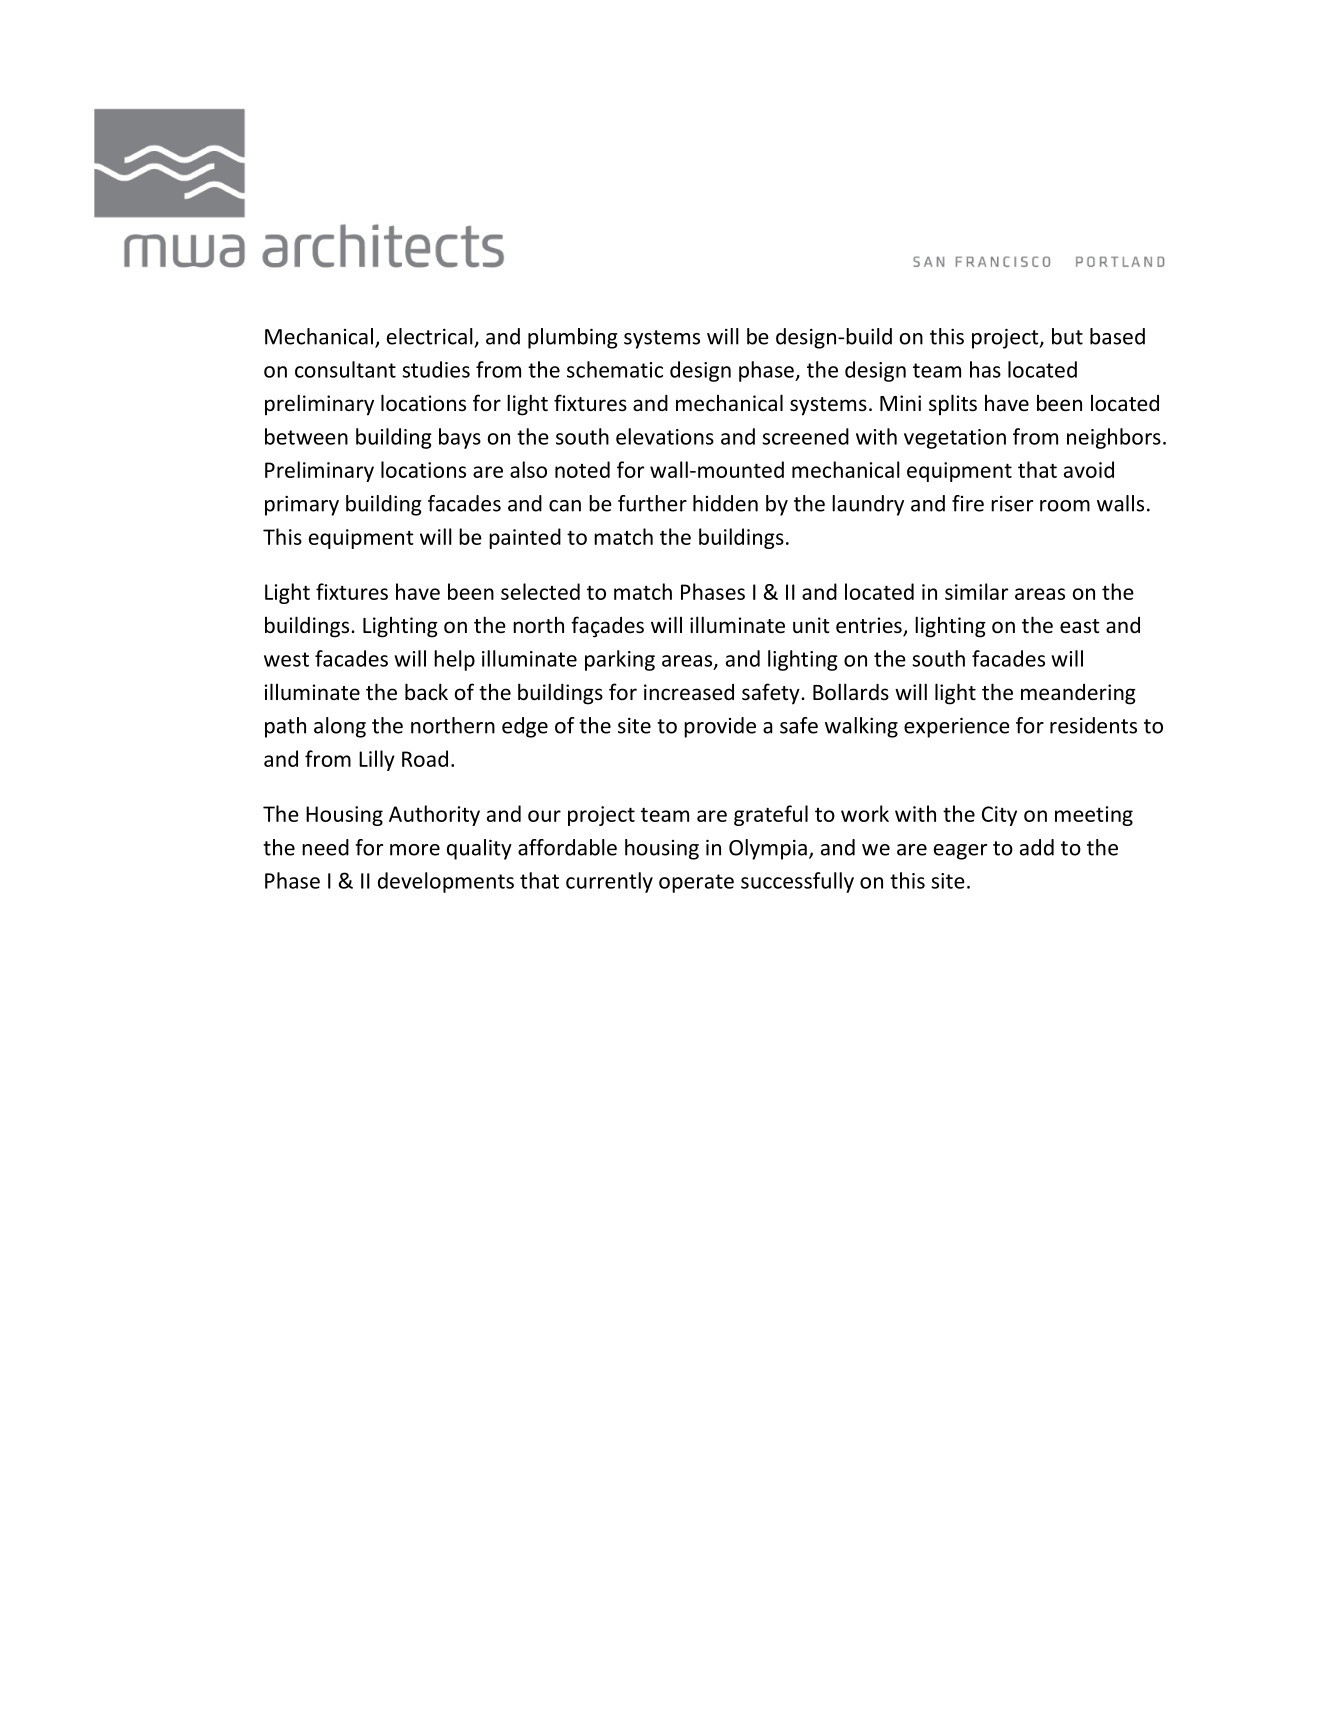 This screenshot has height=1714, width=1325. Describe the element at coordinates (1067, 336) in the screenshot. I see `but` at that location.
